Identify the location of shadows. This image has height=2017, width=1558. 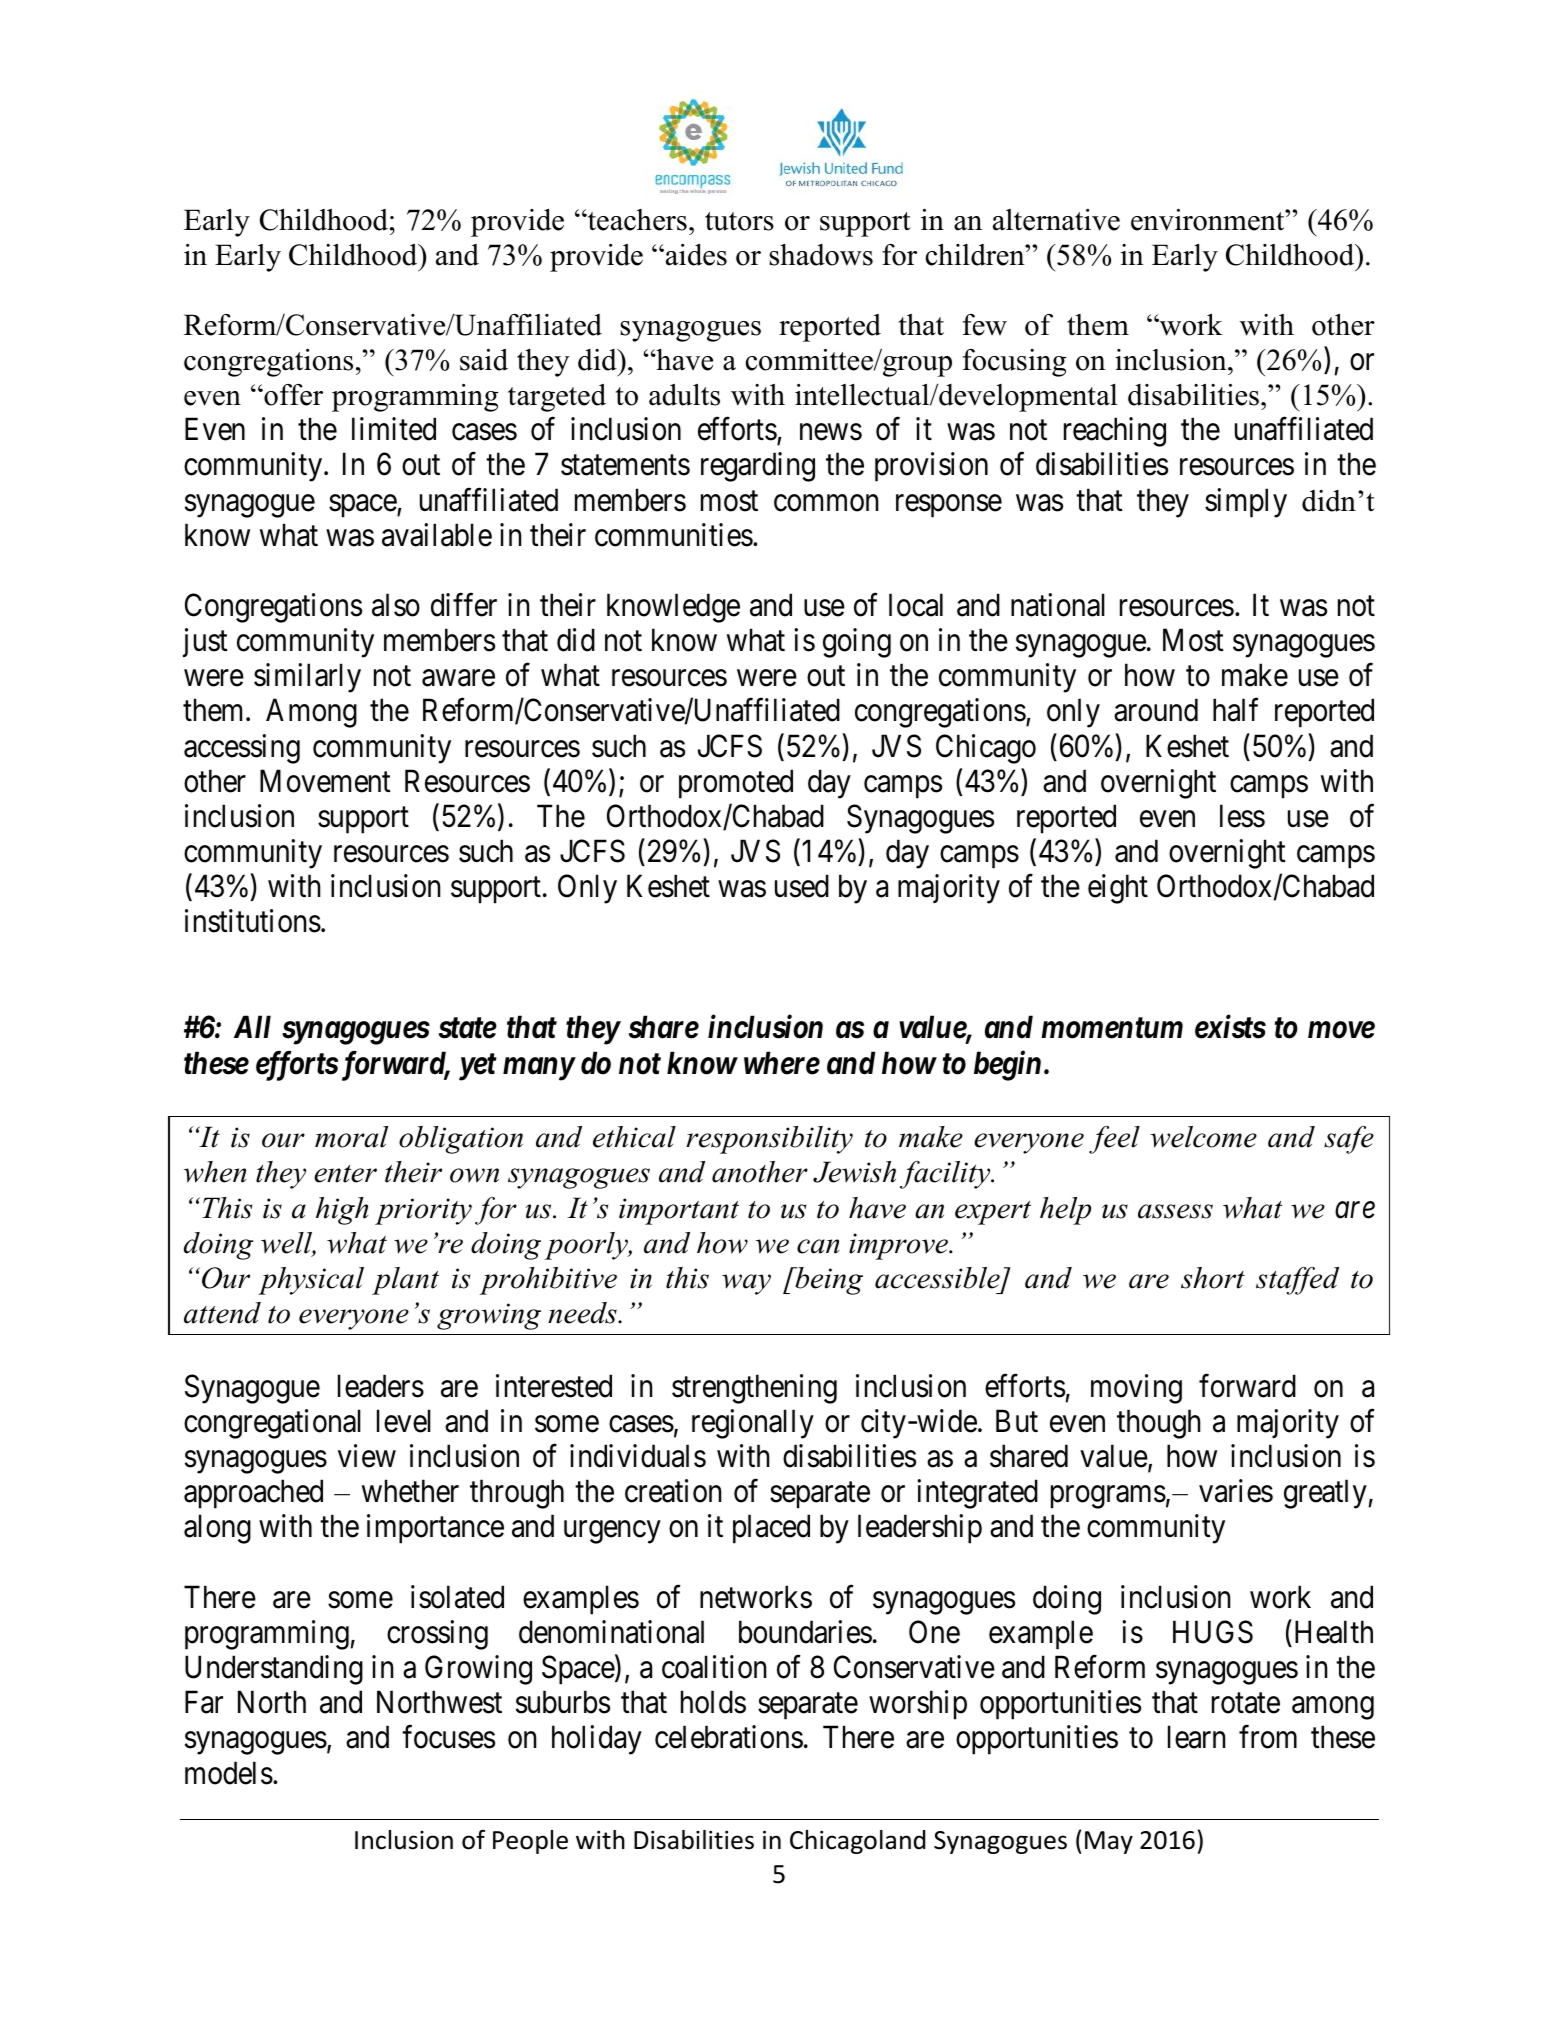
(821, 255).
